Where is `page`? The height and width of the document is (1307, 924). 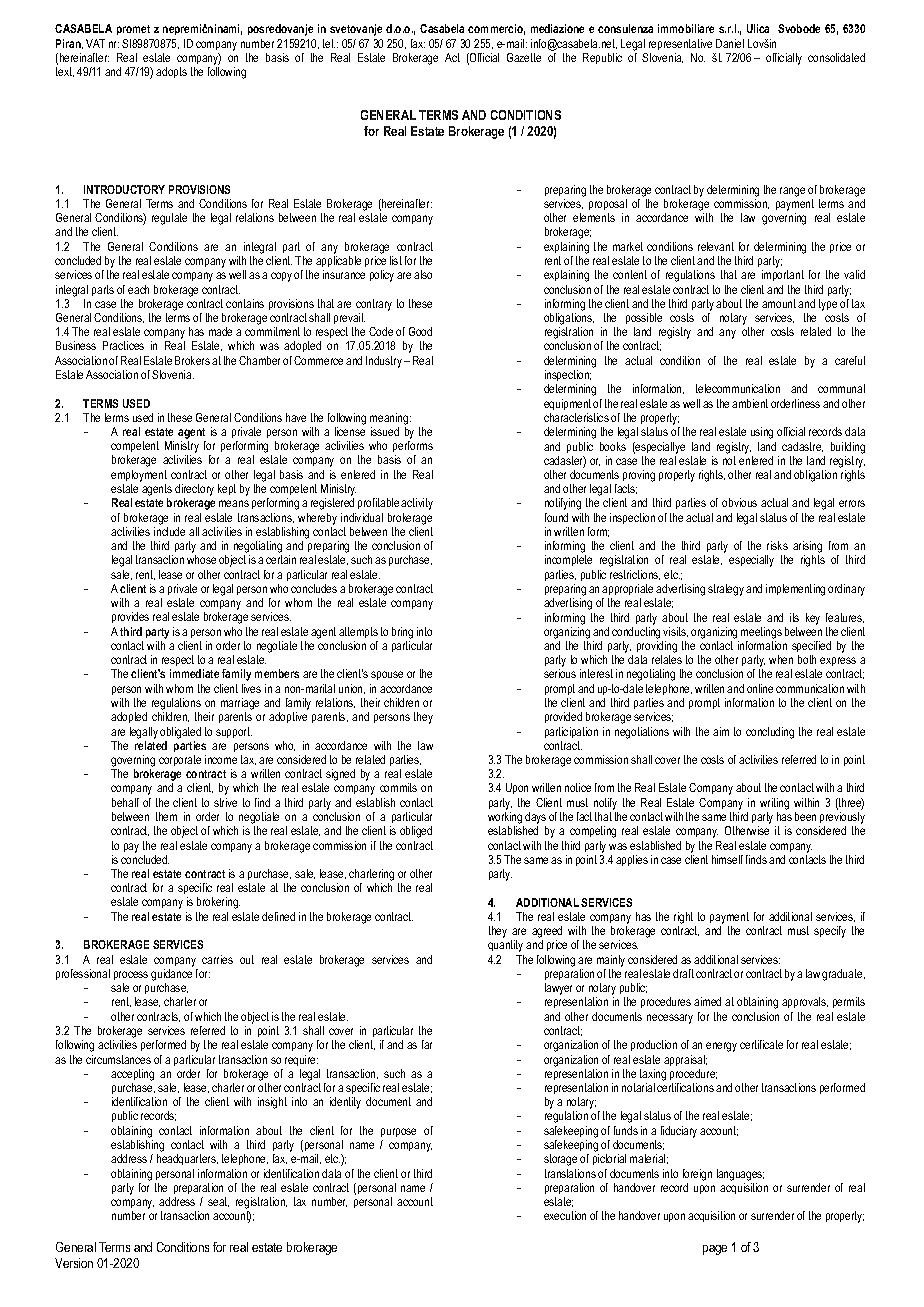
page is located at coordinates (715, 1250).
